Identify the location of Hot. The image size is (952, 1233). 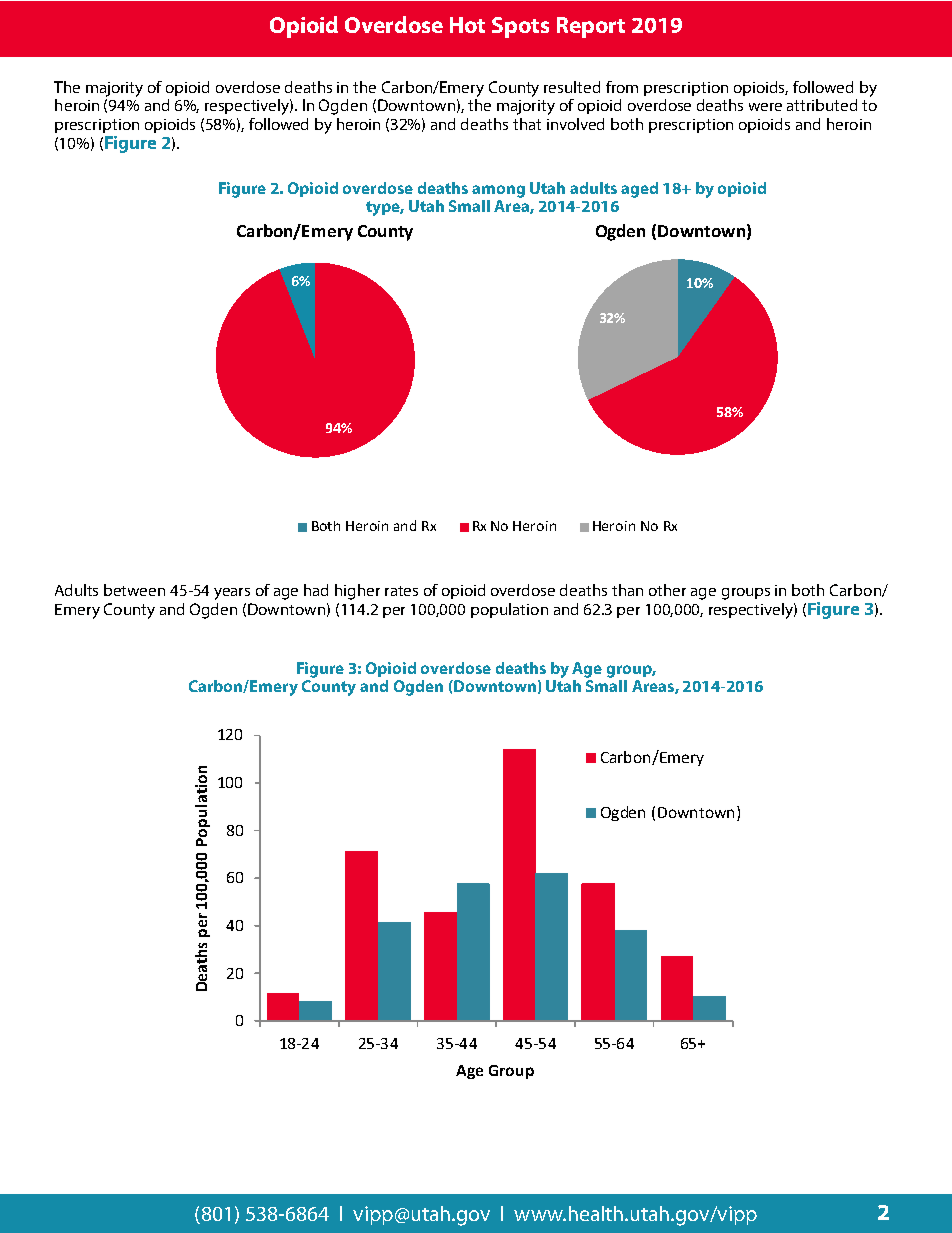
(467, 25).
